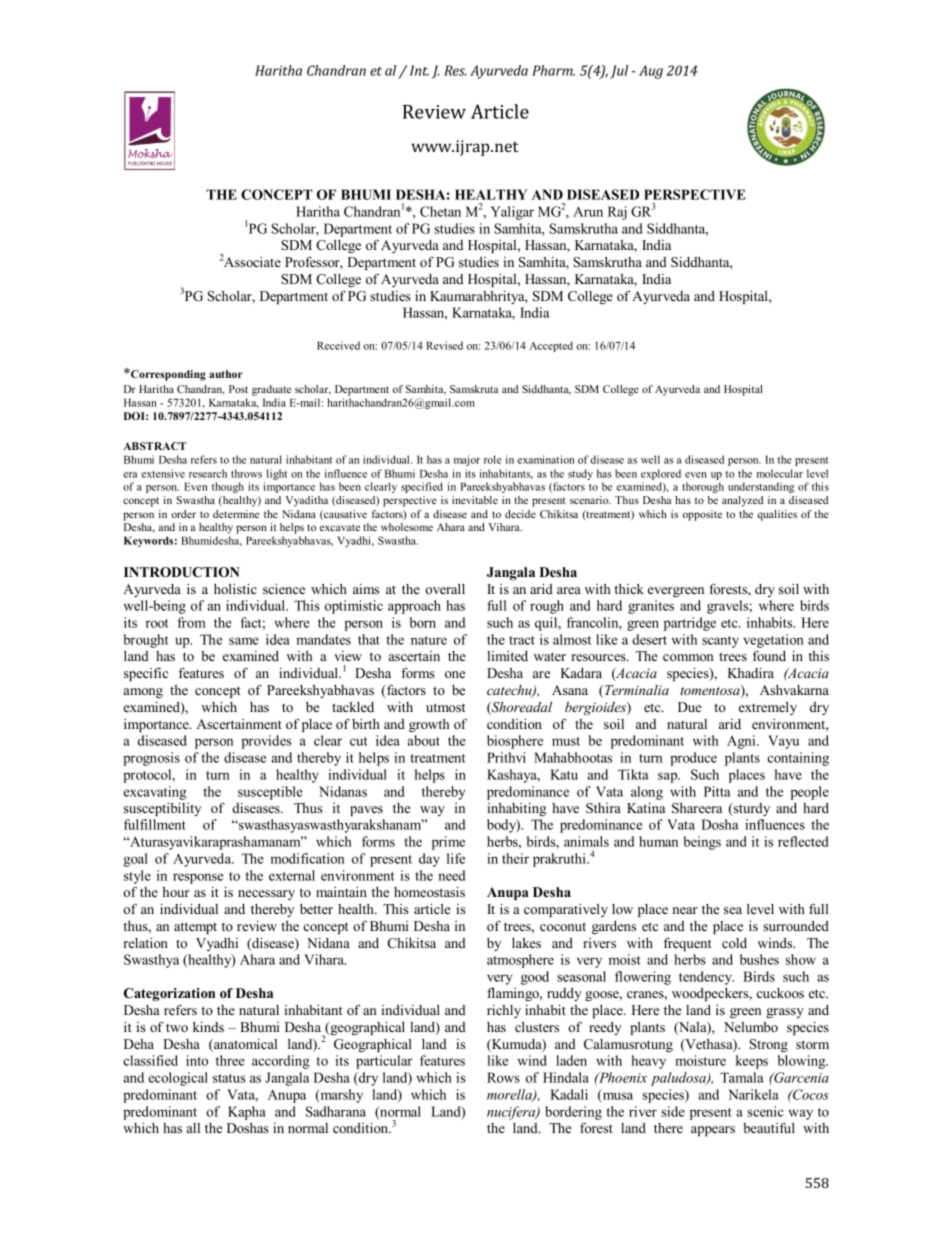 The image size is (952, 1234). I want to click on provides, so click(266, 742).
